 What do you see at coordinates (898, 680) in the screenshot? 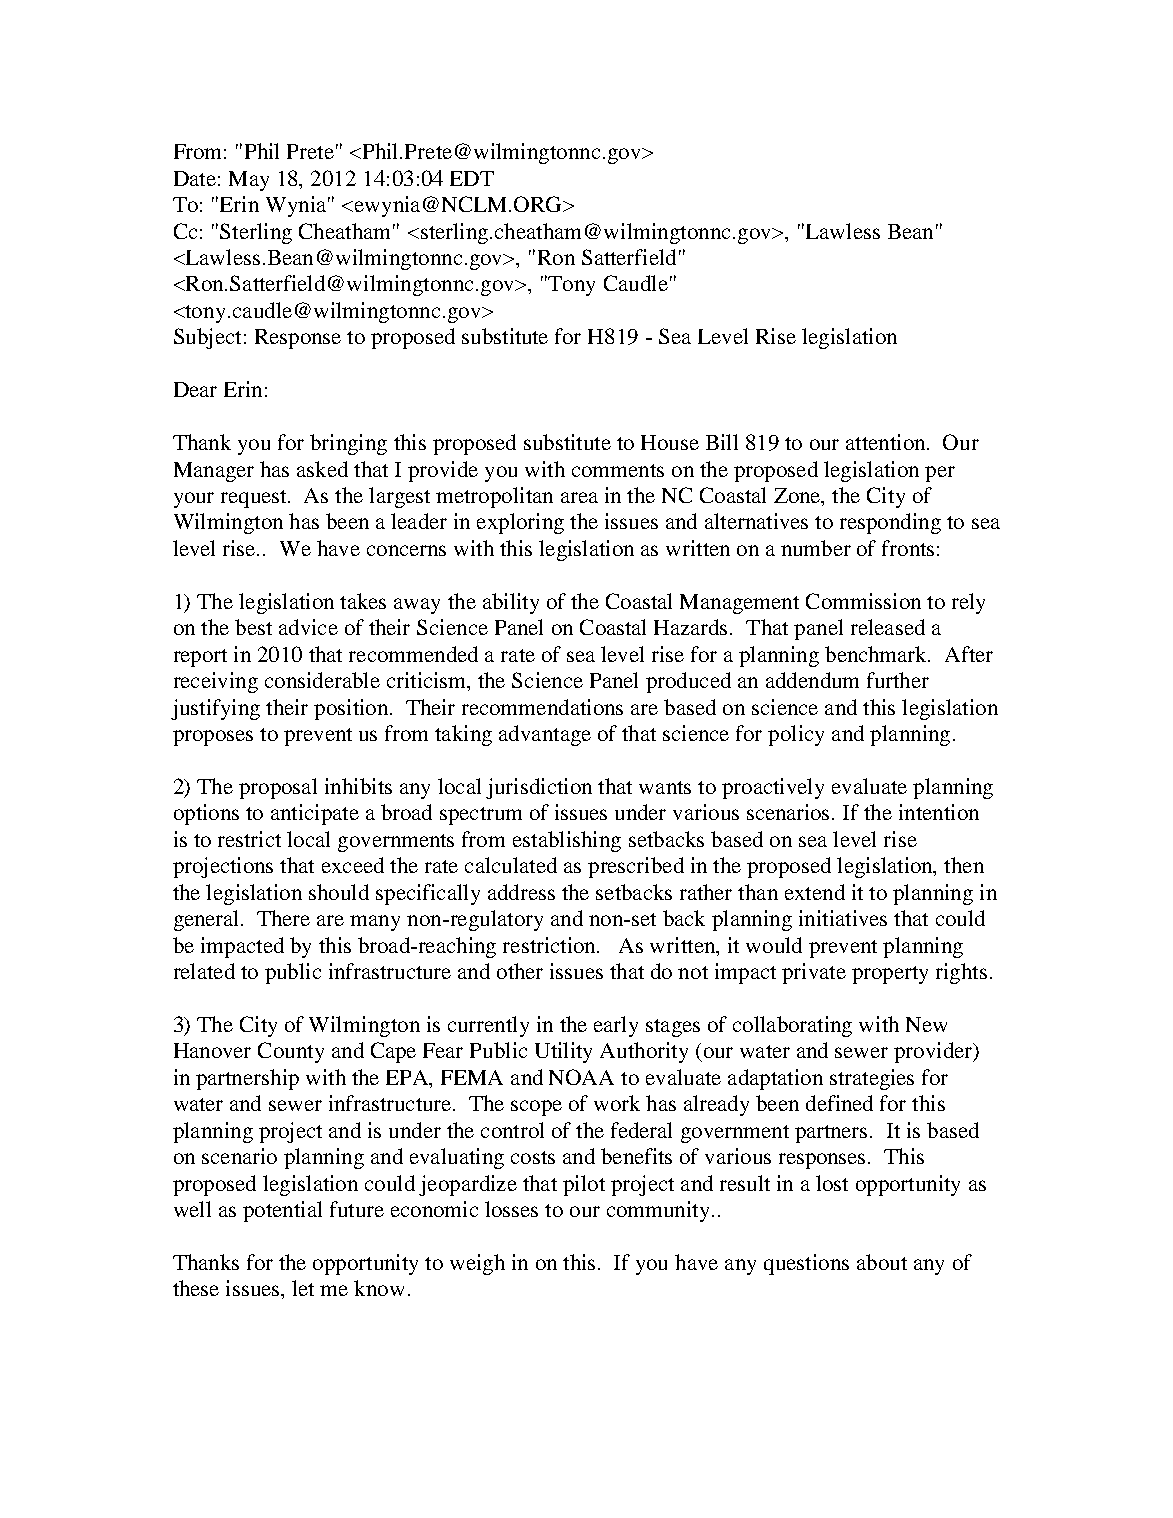
I see `further` at bounding box center [898, 680].
